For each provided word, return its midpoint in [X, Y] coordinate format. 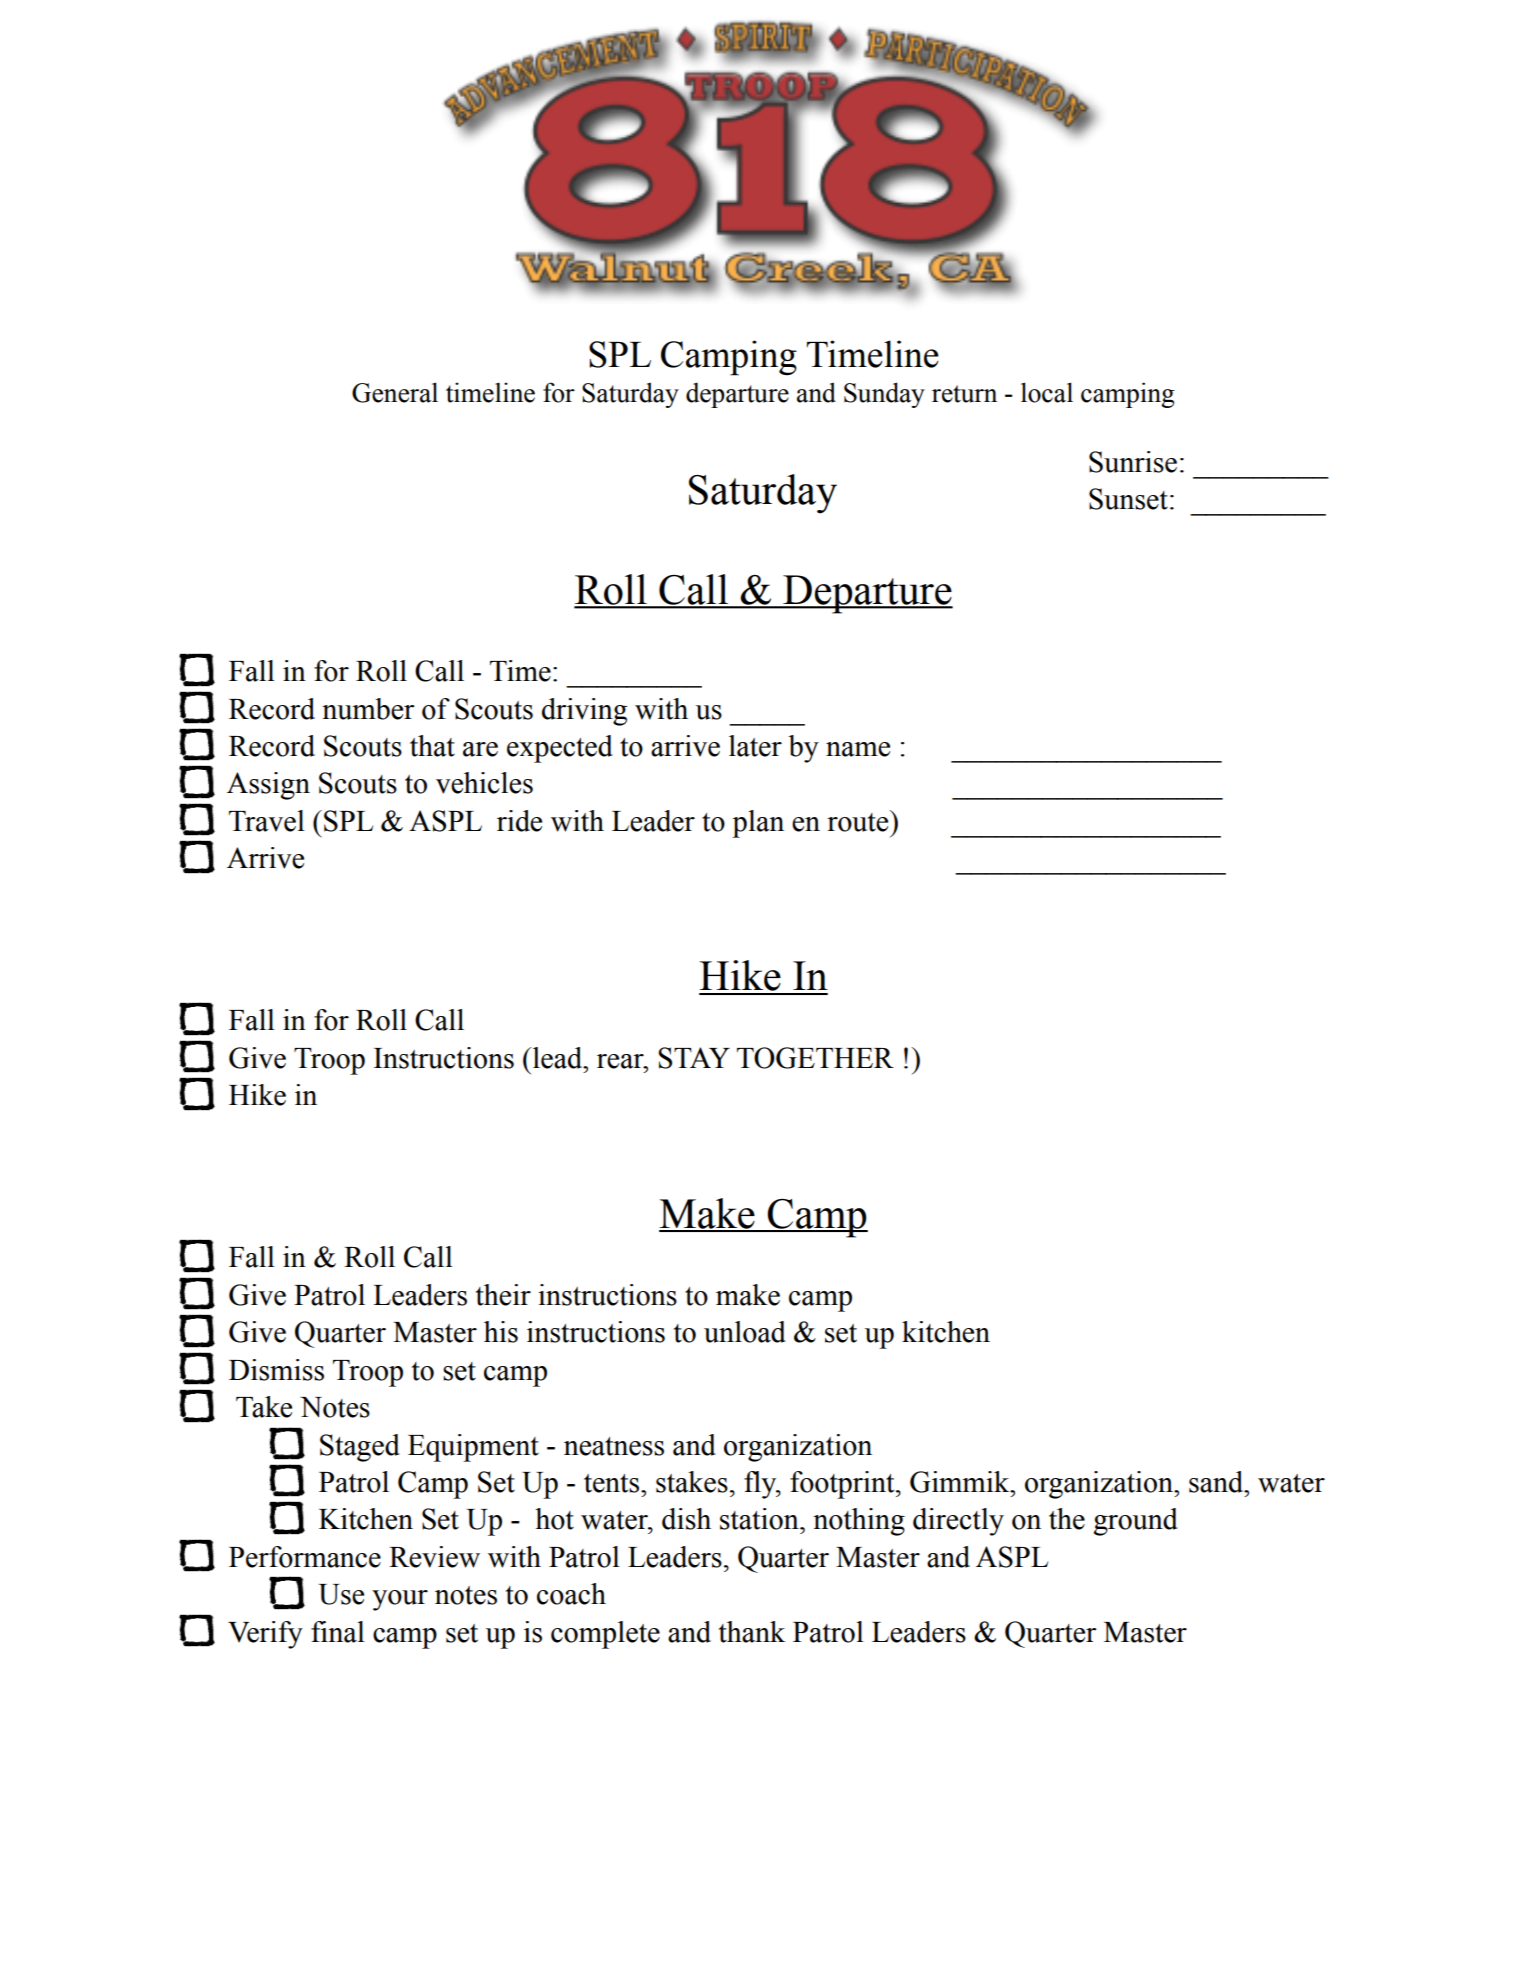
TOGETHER [815, 1058]
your [400, 1600]
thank [752, 1632]
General [395, 392]
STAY [694, 1058]
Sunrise [1133, 462]
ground [1136, 1522]
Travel [267, 821]
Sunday [884, 395]
